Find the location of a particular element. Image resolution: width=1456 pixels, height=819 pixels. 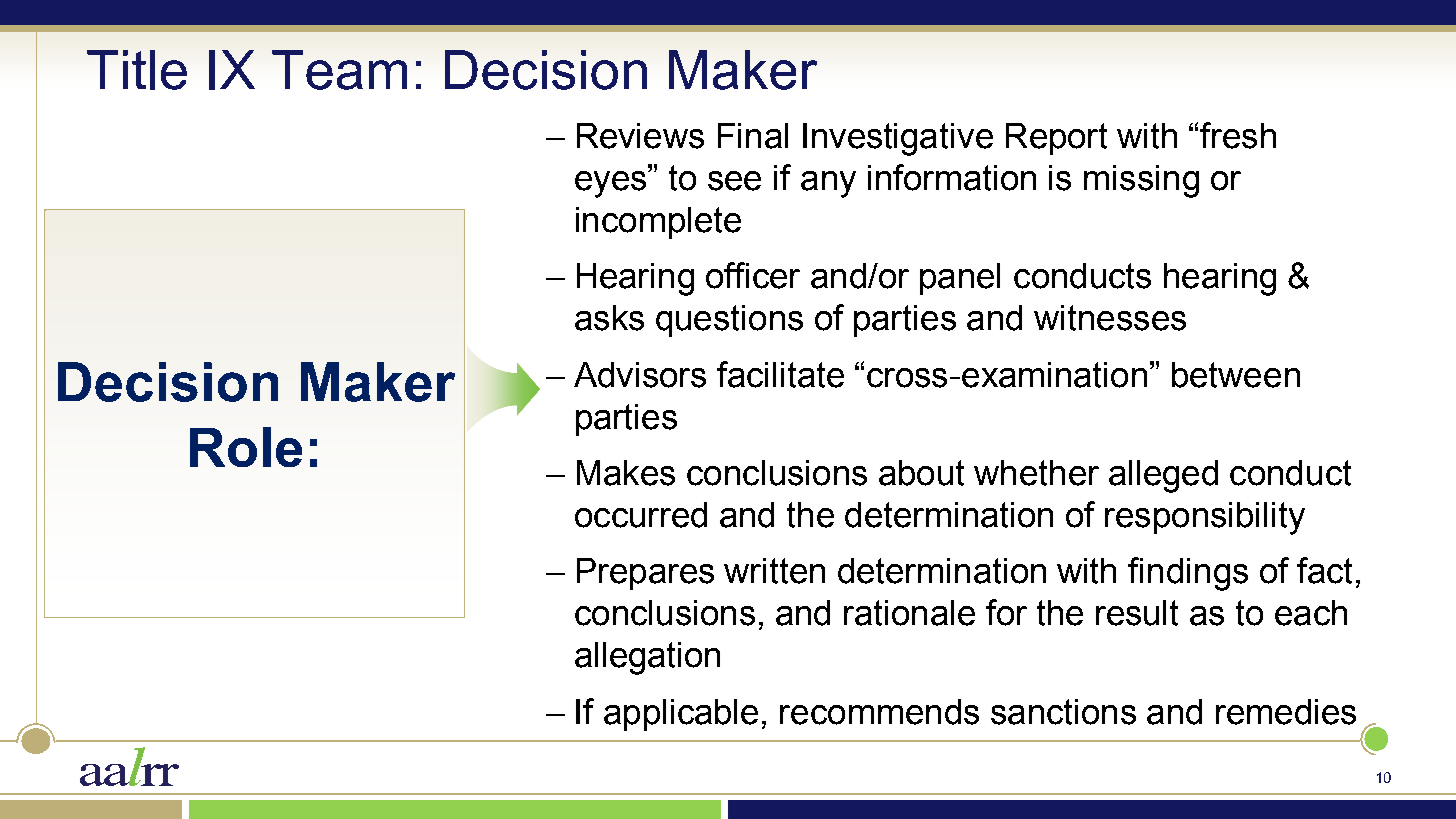

Final is located at coordinates (753, 136).
